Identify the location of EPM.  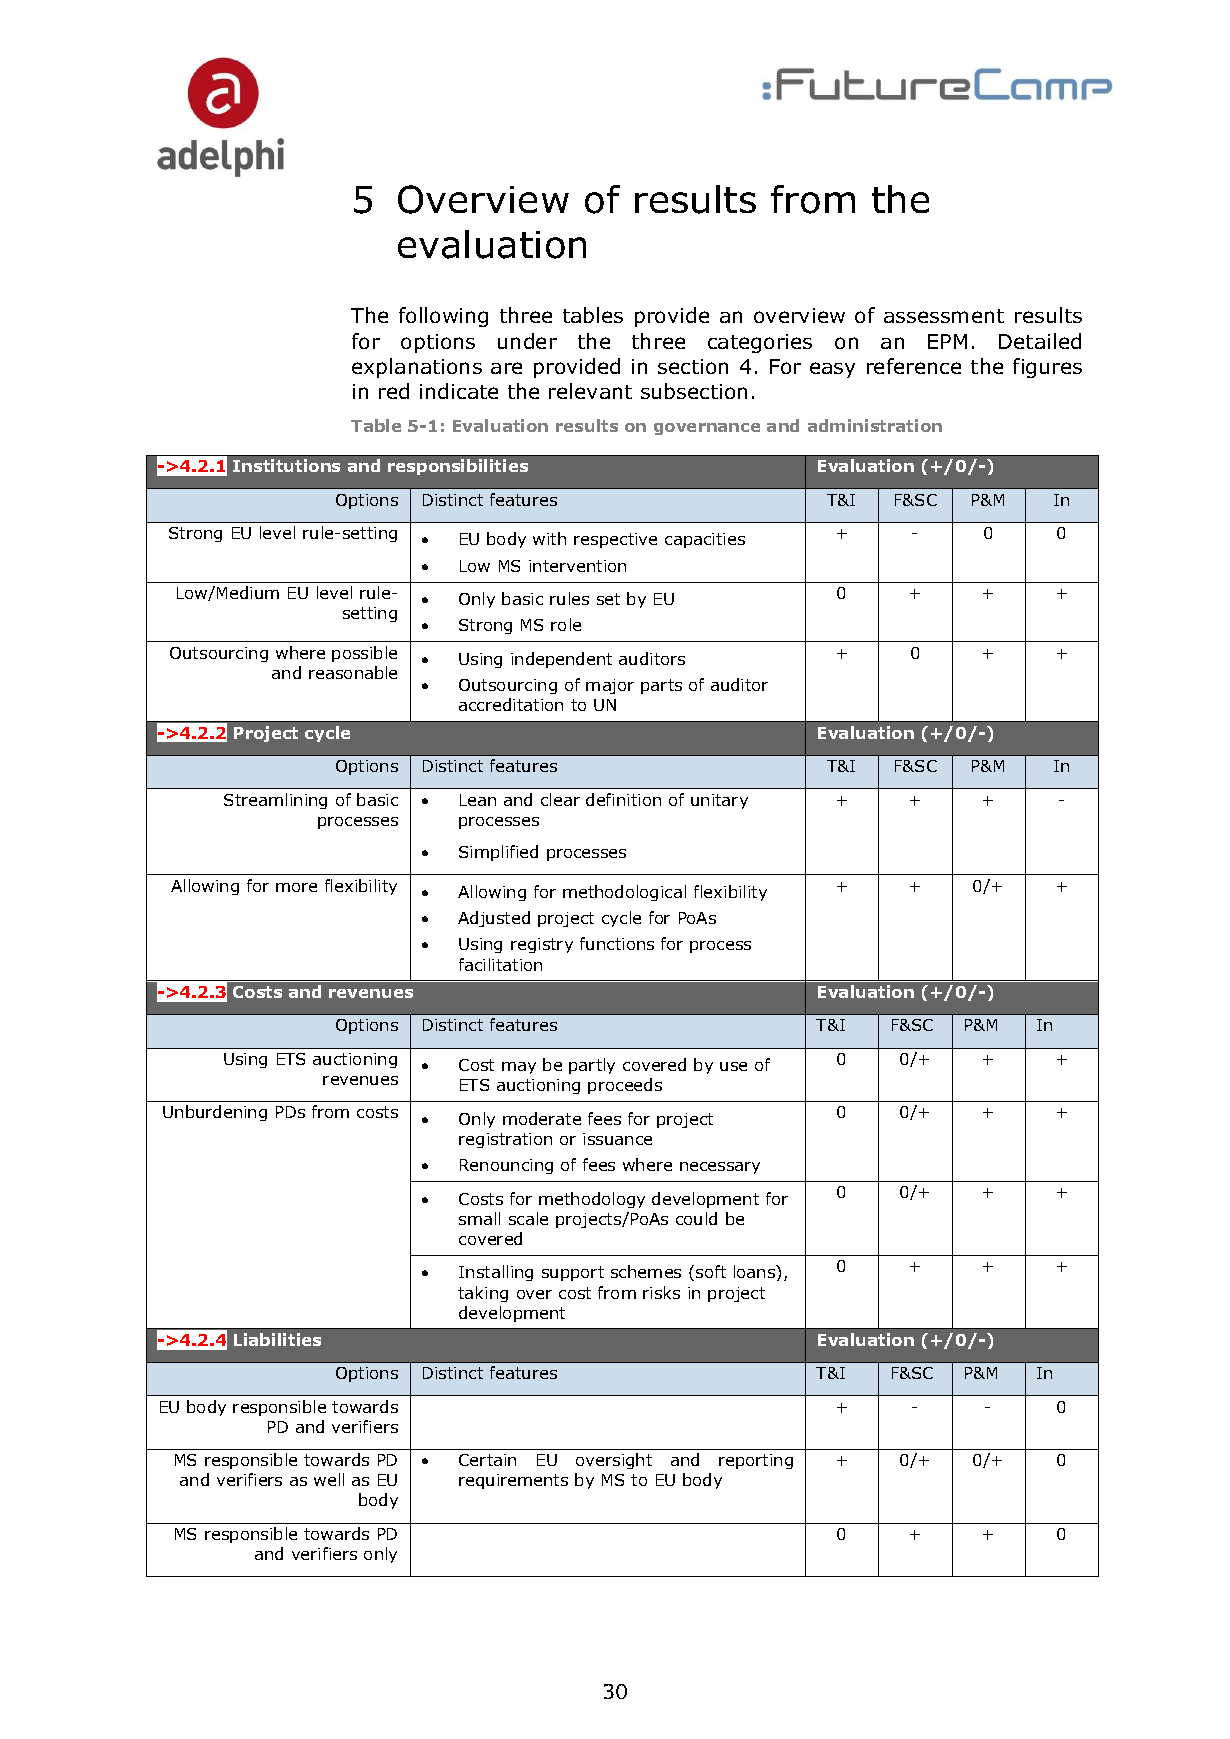
(947, 341).
